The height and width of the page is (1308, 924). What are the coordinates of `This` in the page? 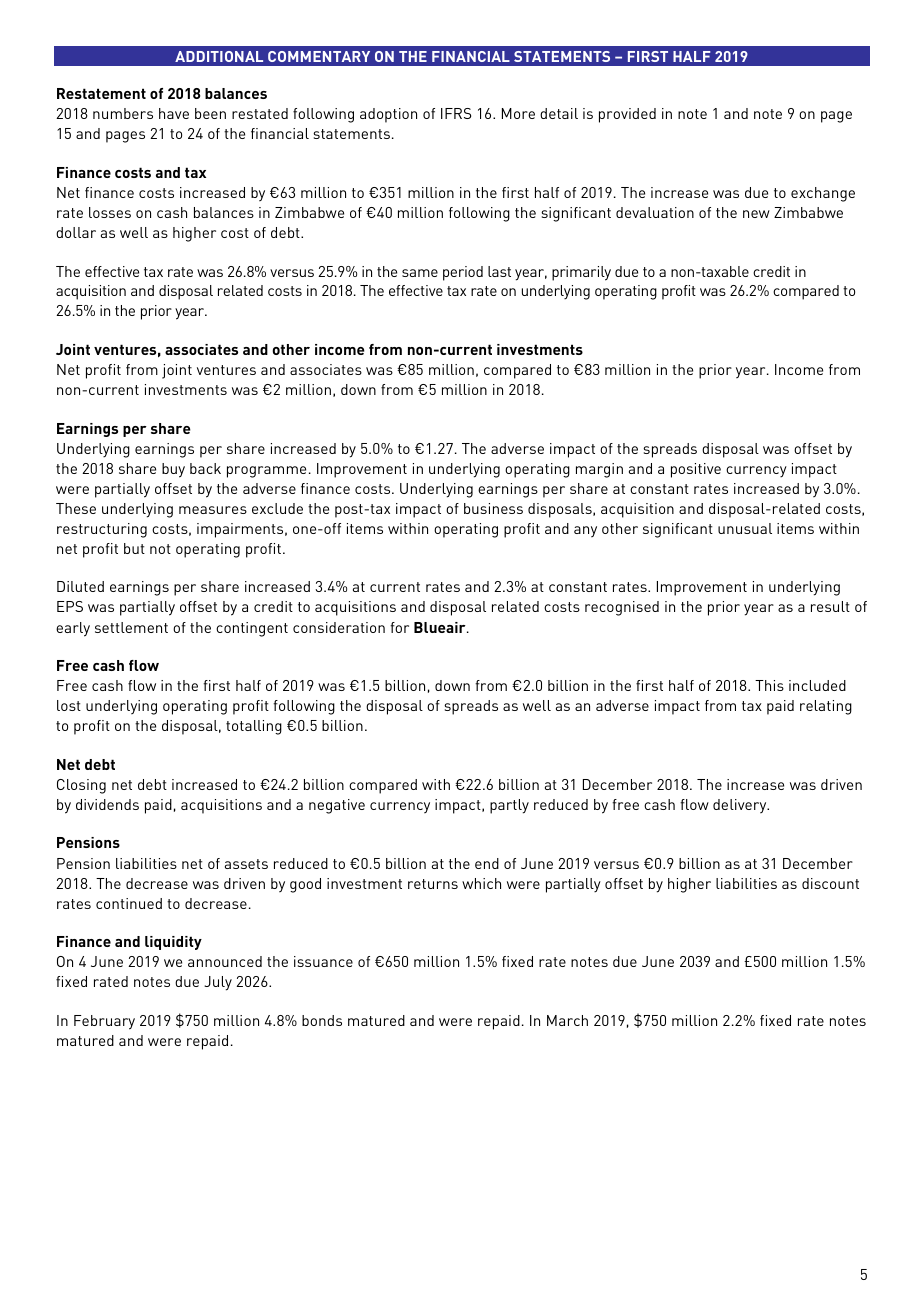 It's located at (769, 685).
